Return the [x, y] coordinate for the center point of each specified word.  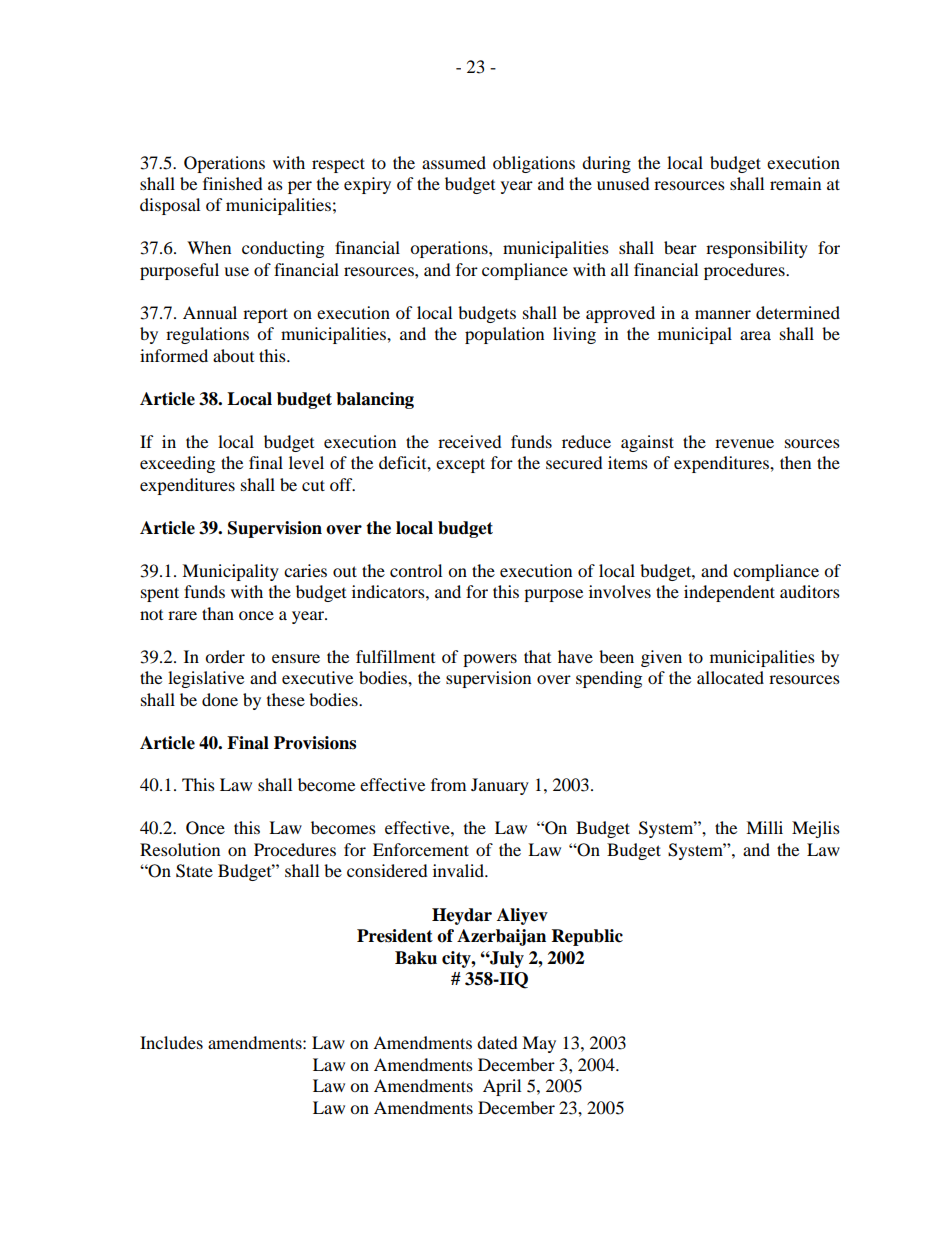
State [194, 871]
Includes [171, 1042]
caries [305, 570]
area [755, 335]
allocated [730, 677]
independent [729, 593]
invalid [460, 870]
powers [490, 660]
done [220, 699]
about [233, 355]
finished [233, 183]
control [416, 570]
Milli [764, 827]
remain [795, 183]
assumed [454, 162]
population [504, 335]
